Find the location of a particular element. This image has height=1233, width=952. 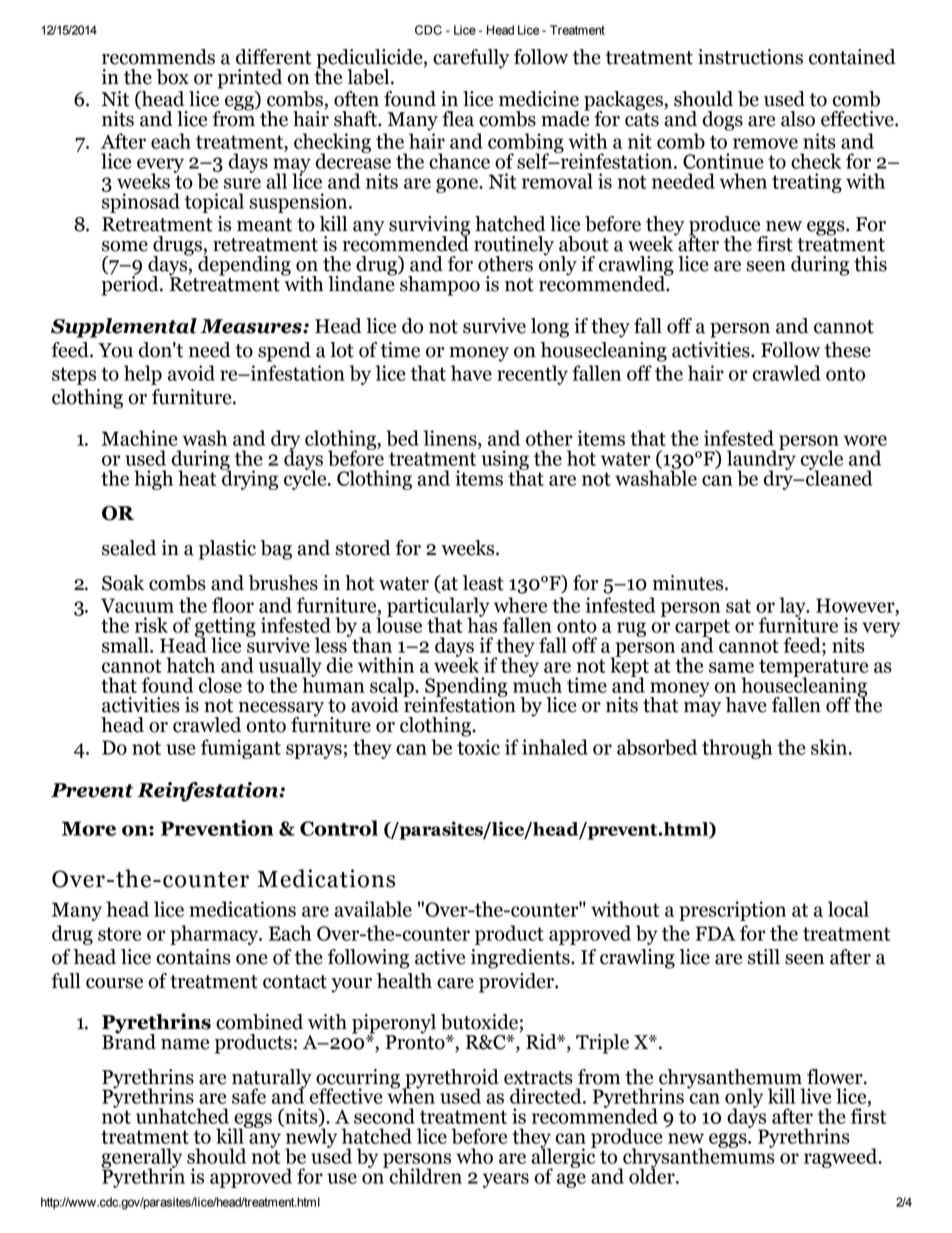

generally is located at coordinates (141, 1159).
